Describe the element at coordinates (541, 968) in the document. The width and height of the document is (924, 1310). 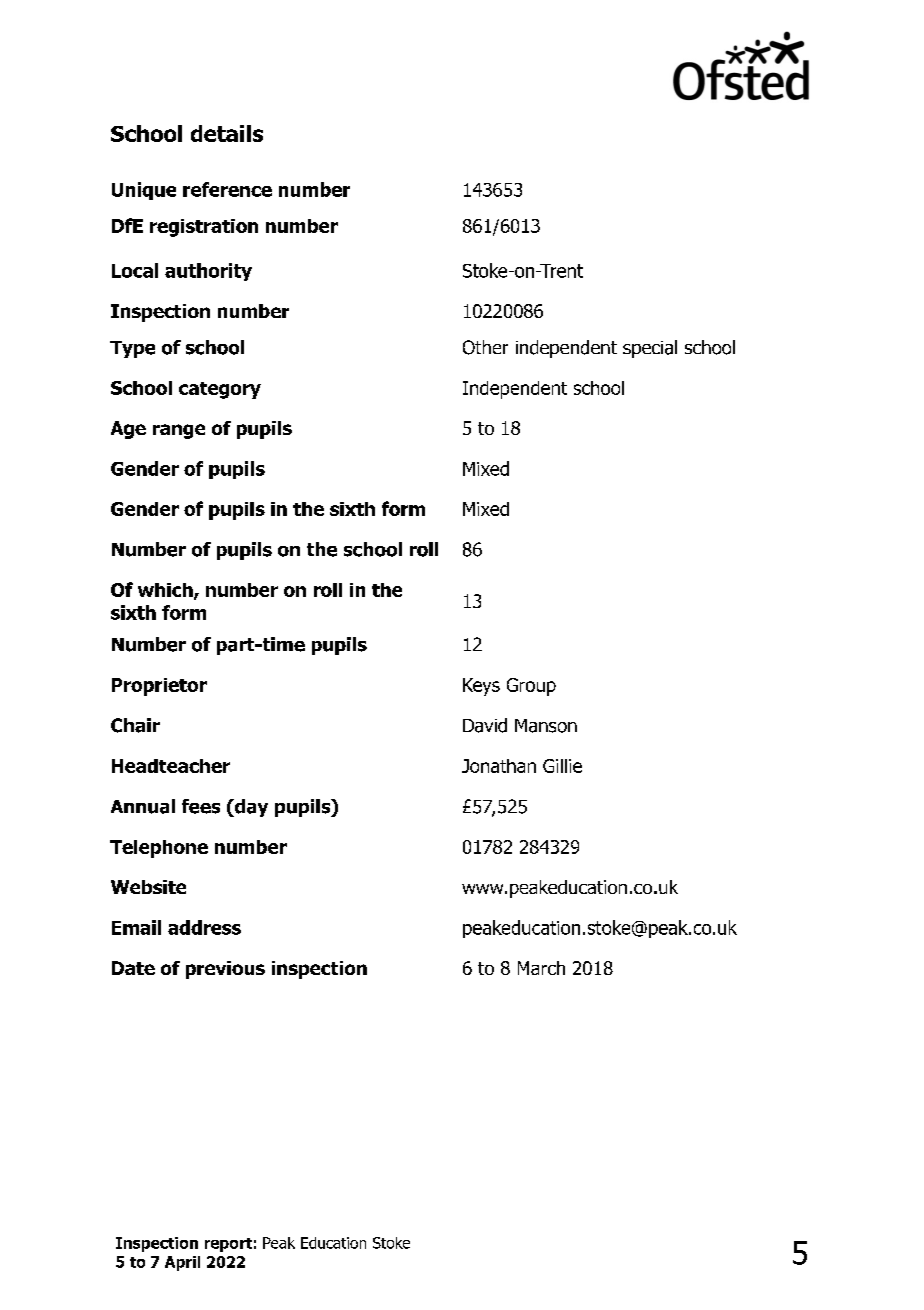
I see `March` at that location.
